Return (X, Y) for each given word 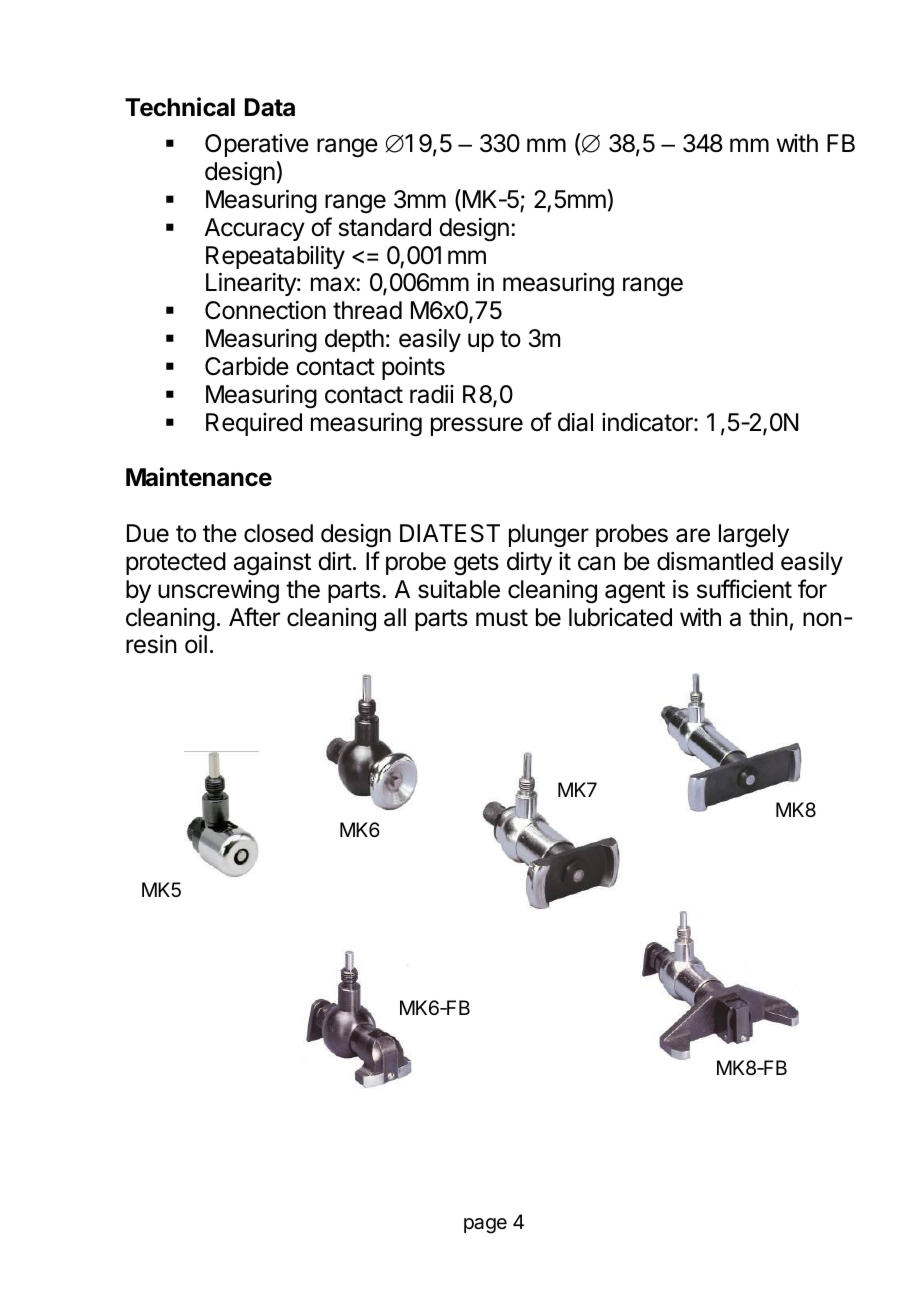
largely (754, 536)
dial (575, 422)
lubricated (620, 617)
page (485, 1226)
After (254, 617)
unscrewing (218, 592)
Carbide (247, 366)
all (395, 617)
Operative (257, 145)
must (502, 618)
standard (385, 227)
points (413, 368)
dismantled (715, 561)
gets (476, 564)
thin (768, 617)
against (272, 564)
